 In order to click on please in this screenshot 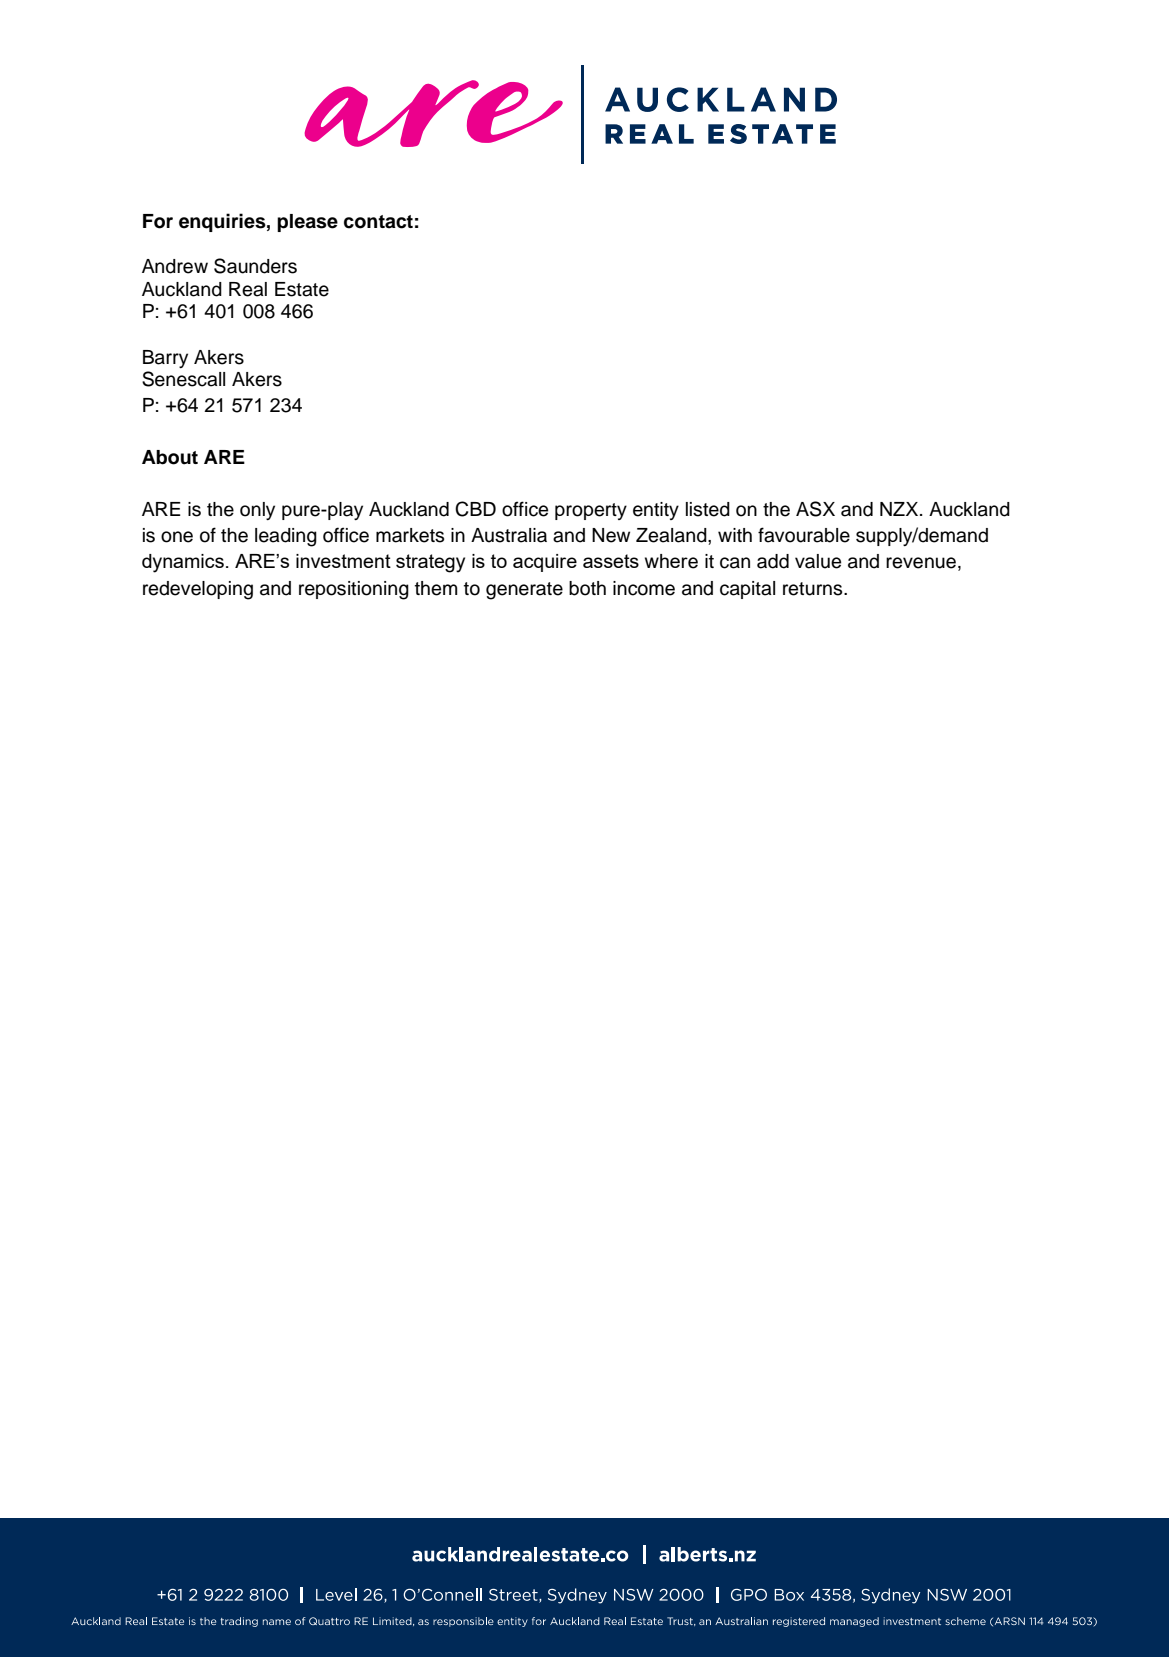, I will do `click(307, 223)`.
